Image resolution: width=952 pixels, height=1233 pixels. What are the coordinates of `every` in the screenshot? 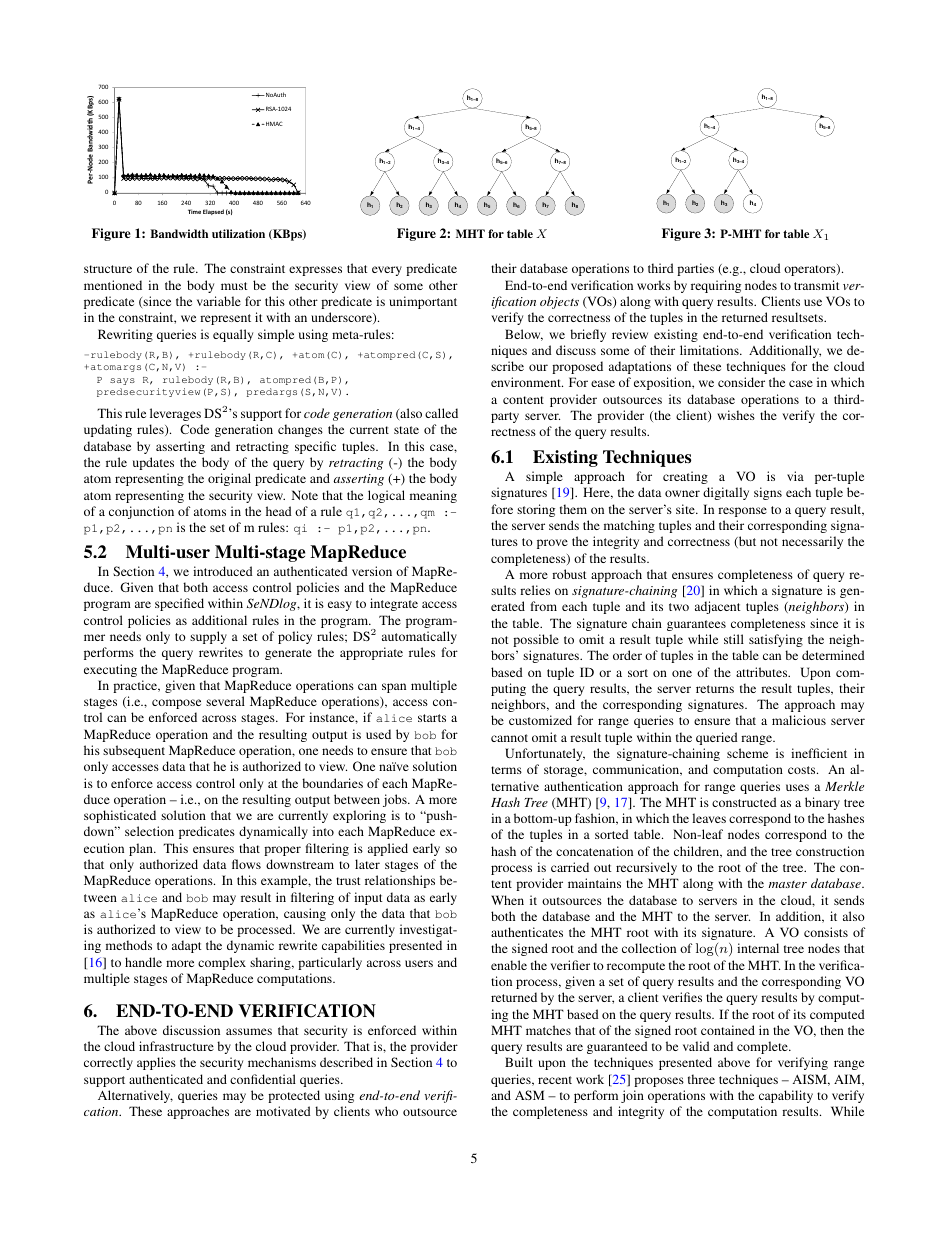 It's located at (387, 271).
